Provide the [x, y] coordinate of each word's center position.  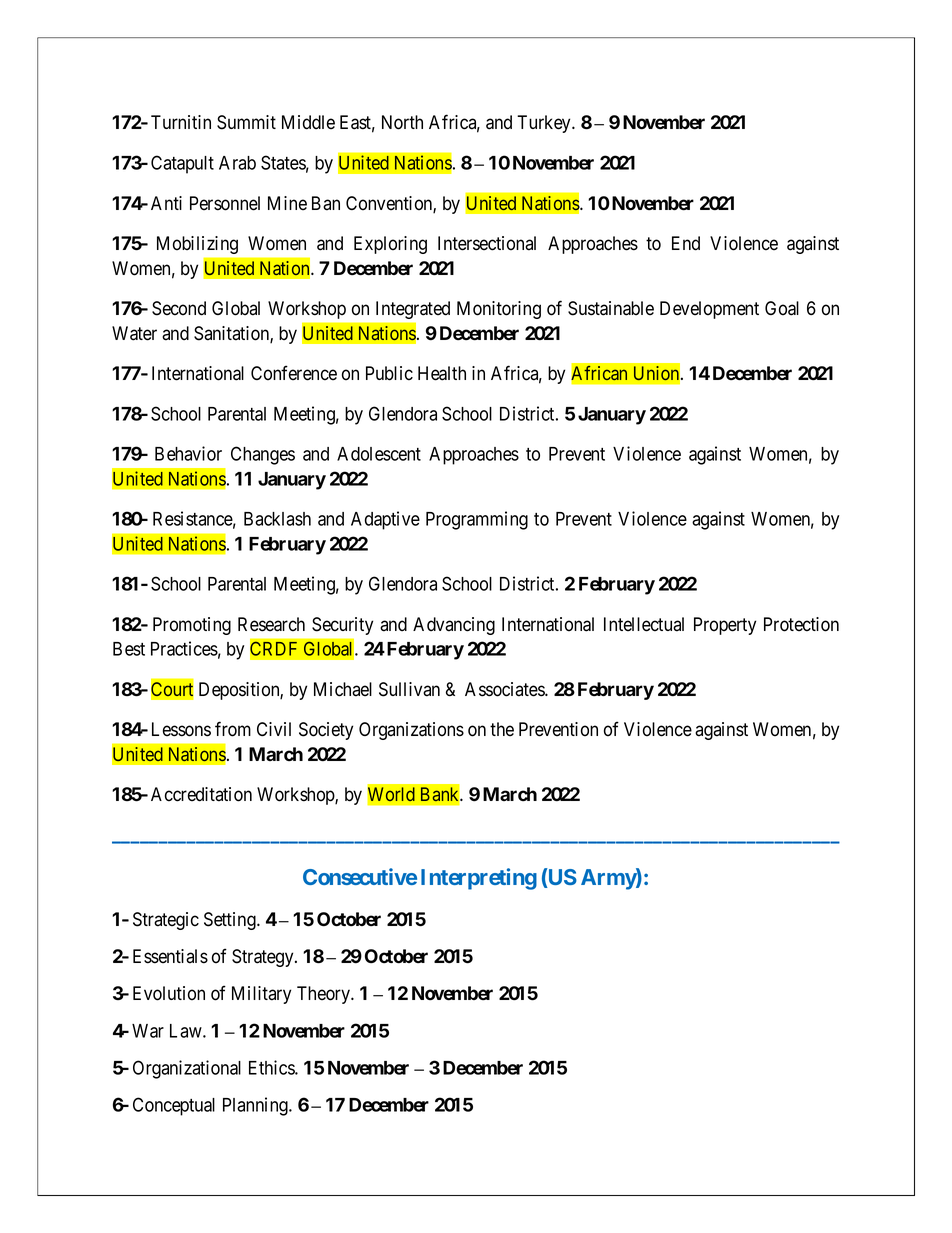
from [233, 729]
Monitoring [499, 310]
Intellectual [644, 624]
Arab [237, 163]
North [402, 122]
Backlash [277, 519]
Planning [256, 1106]
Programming [477, 520]
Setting [231, 921]
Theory [324, 995]
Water [134, 333]
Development [709, 310]
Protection [801, 624]
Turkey [545, 124]
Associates [505, 689]
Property [725, 626]
